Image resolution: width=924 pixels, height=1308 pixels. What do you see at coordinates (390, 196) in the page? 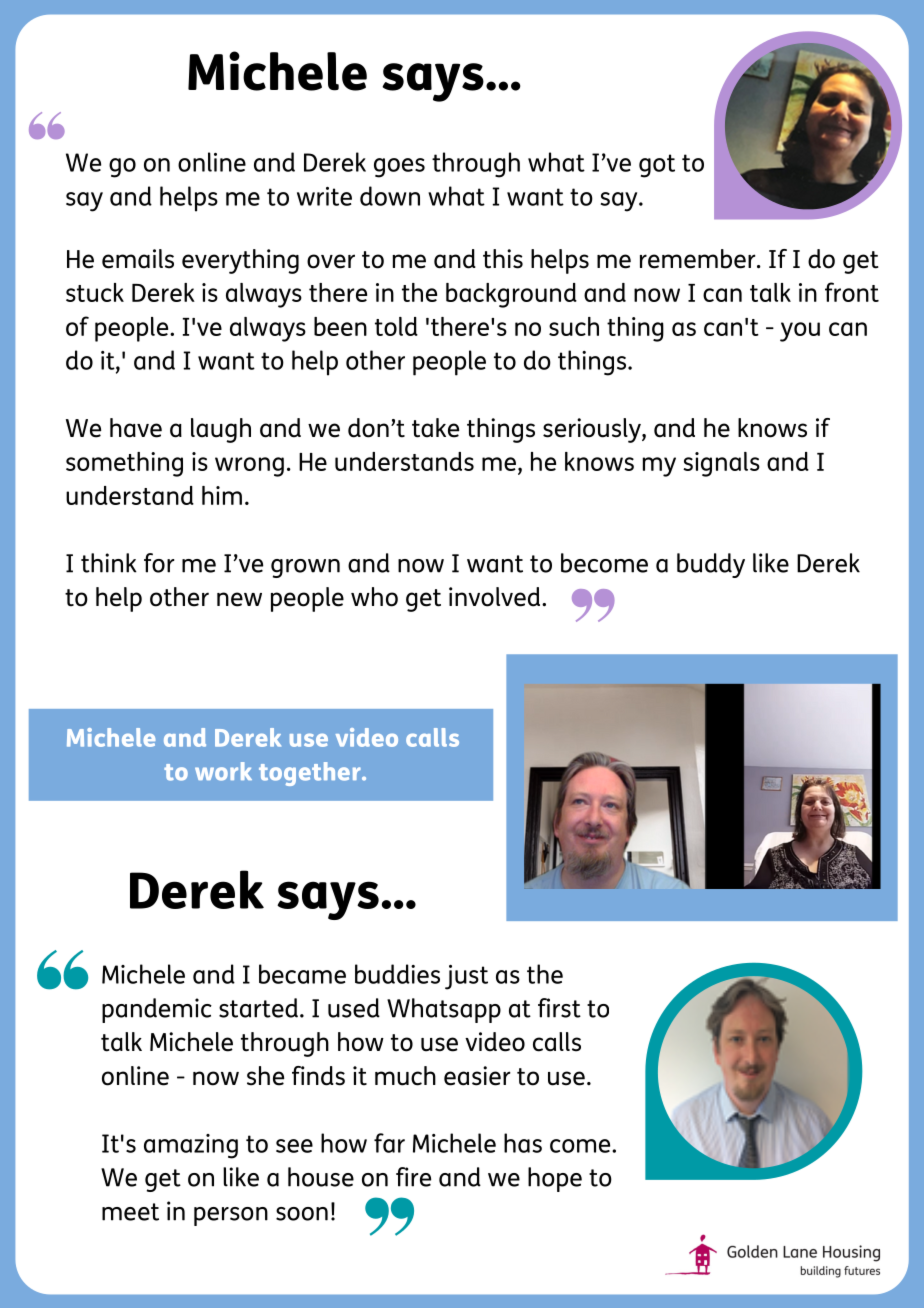
I see `down` at bounding box center [390, 196].
